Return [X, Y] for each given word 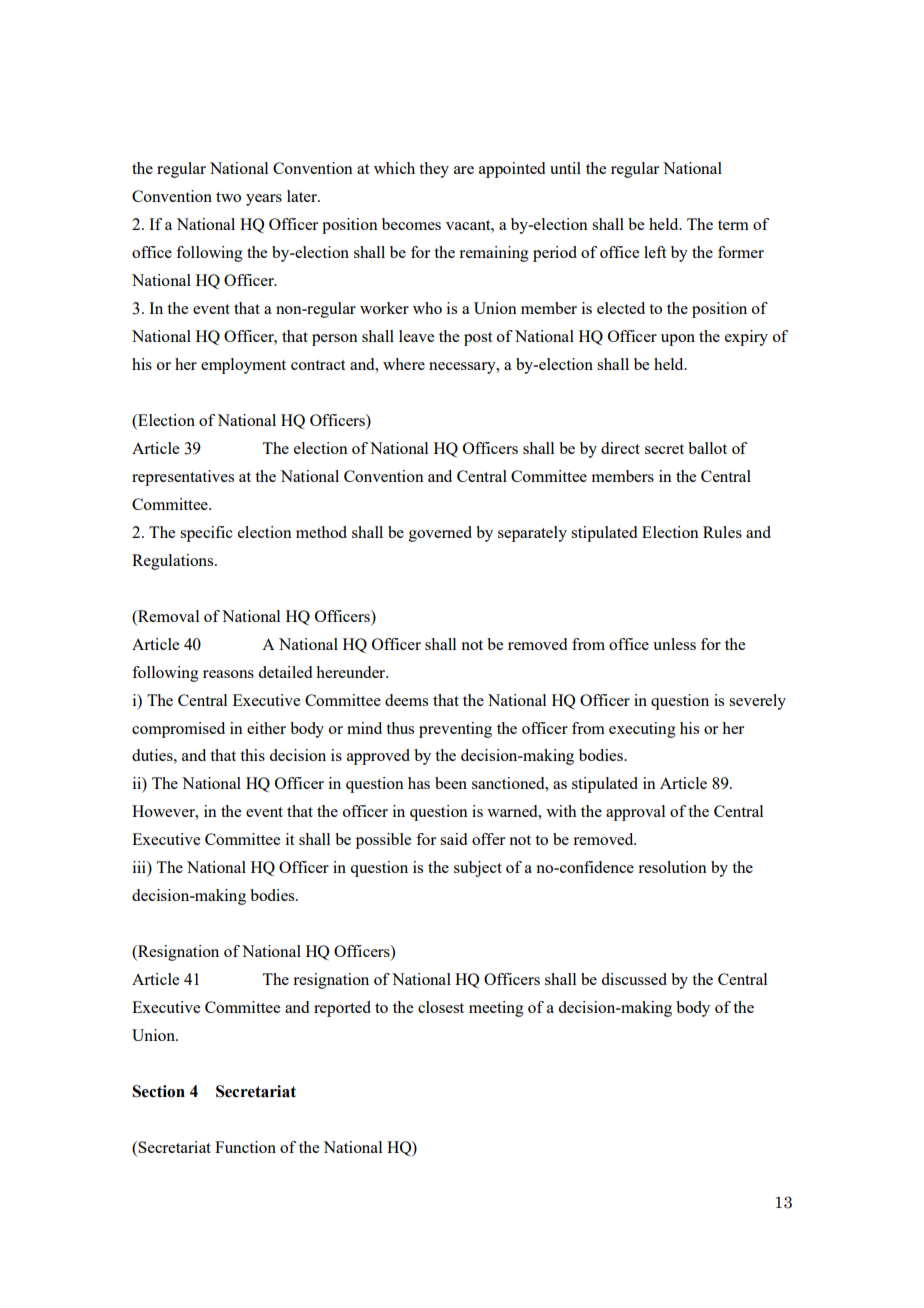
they [434, 170]
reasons [228, 674]
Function [245, 1147]
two [228, 197]
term [733, 225]
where [404, 364]
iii [140, 868]
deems [406, 700]
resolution [672, 867]
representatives [183, 478]
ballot [707, 448]
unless [674, 644]
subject [478, 869]
